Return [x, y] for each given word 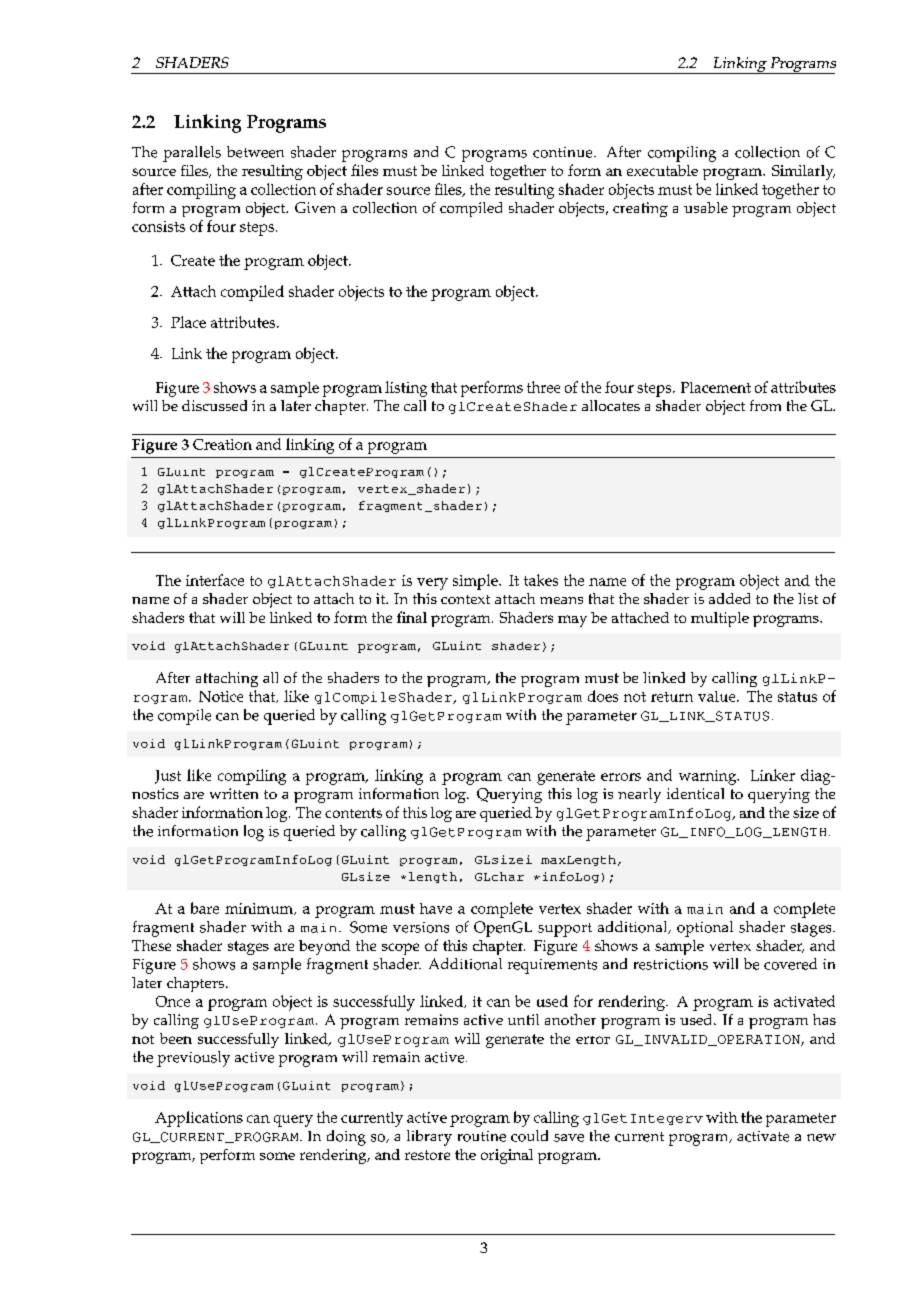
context [465, 599]
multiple [720, 619]
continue [564, 152]
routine [482, 1136]
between [255, 152]
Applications [199, 1119]
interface [215, 580]
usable [706, 207]
